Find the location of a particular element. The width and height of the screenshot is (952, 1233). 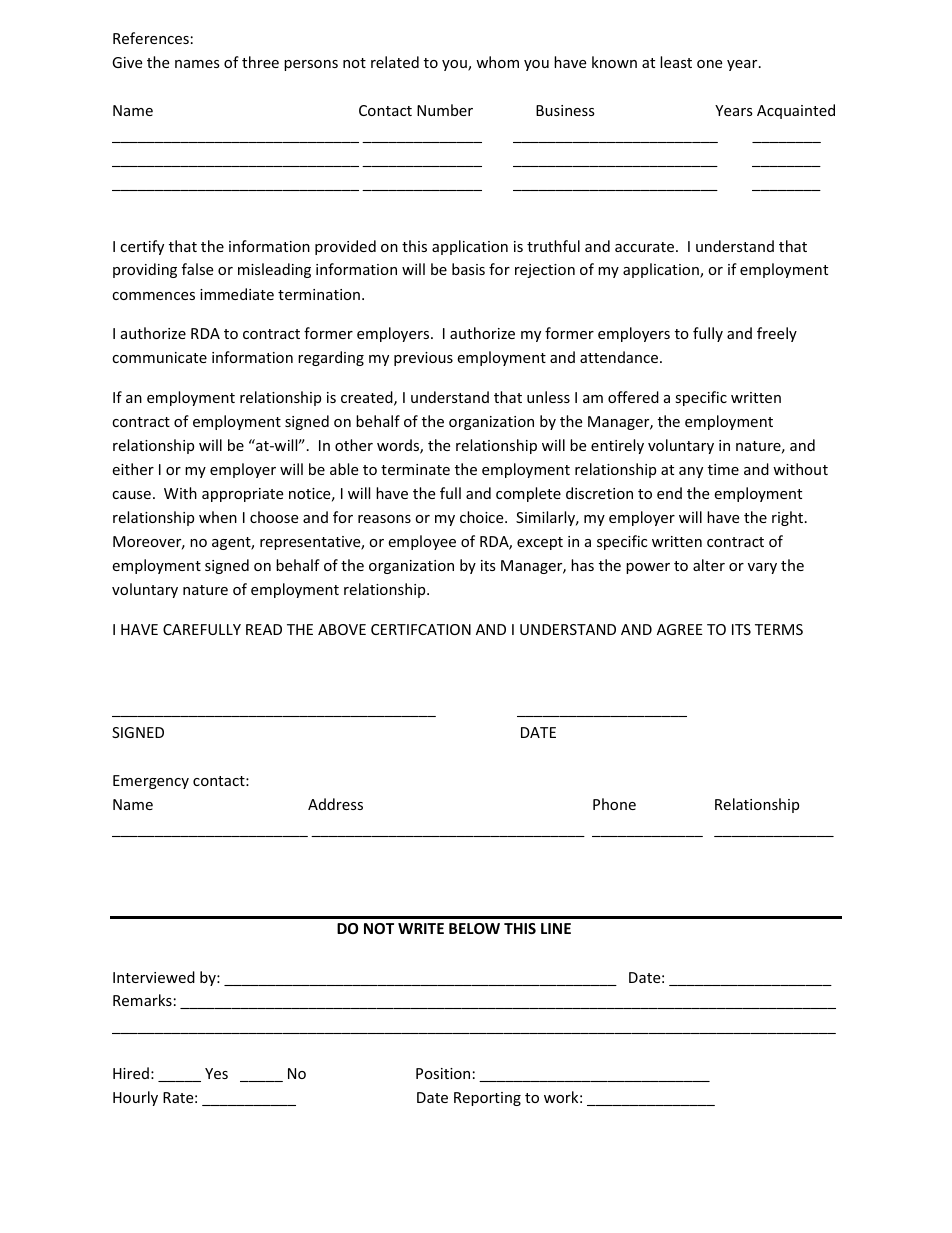

Yes is located at coordinates (216, 1073).
